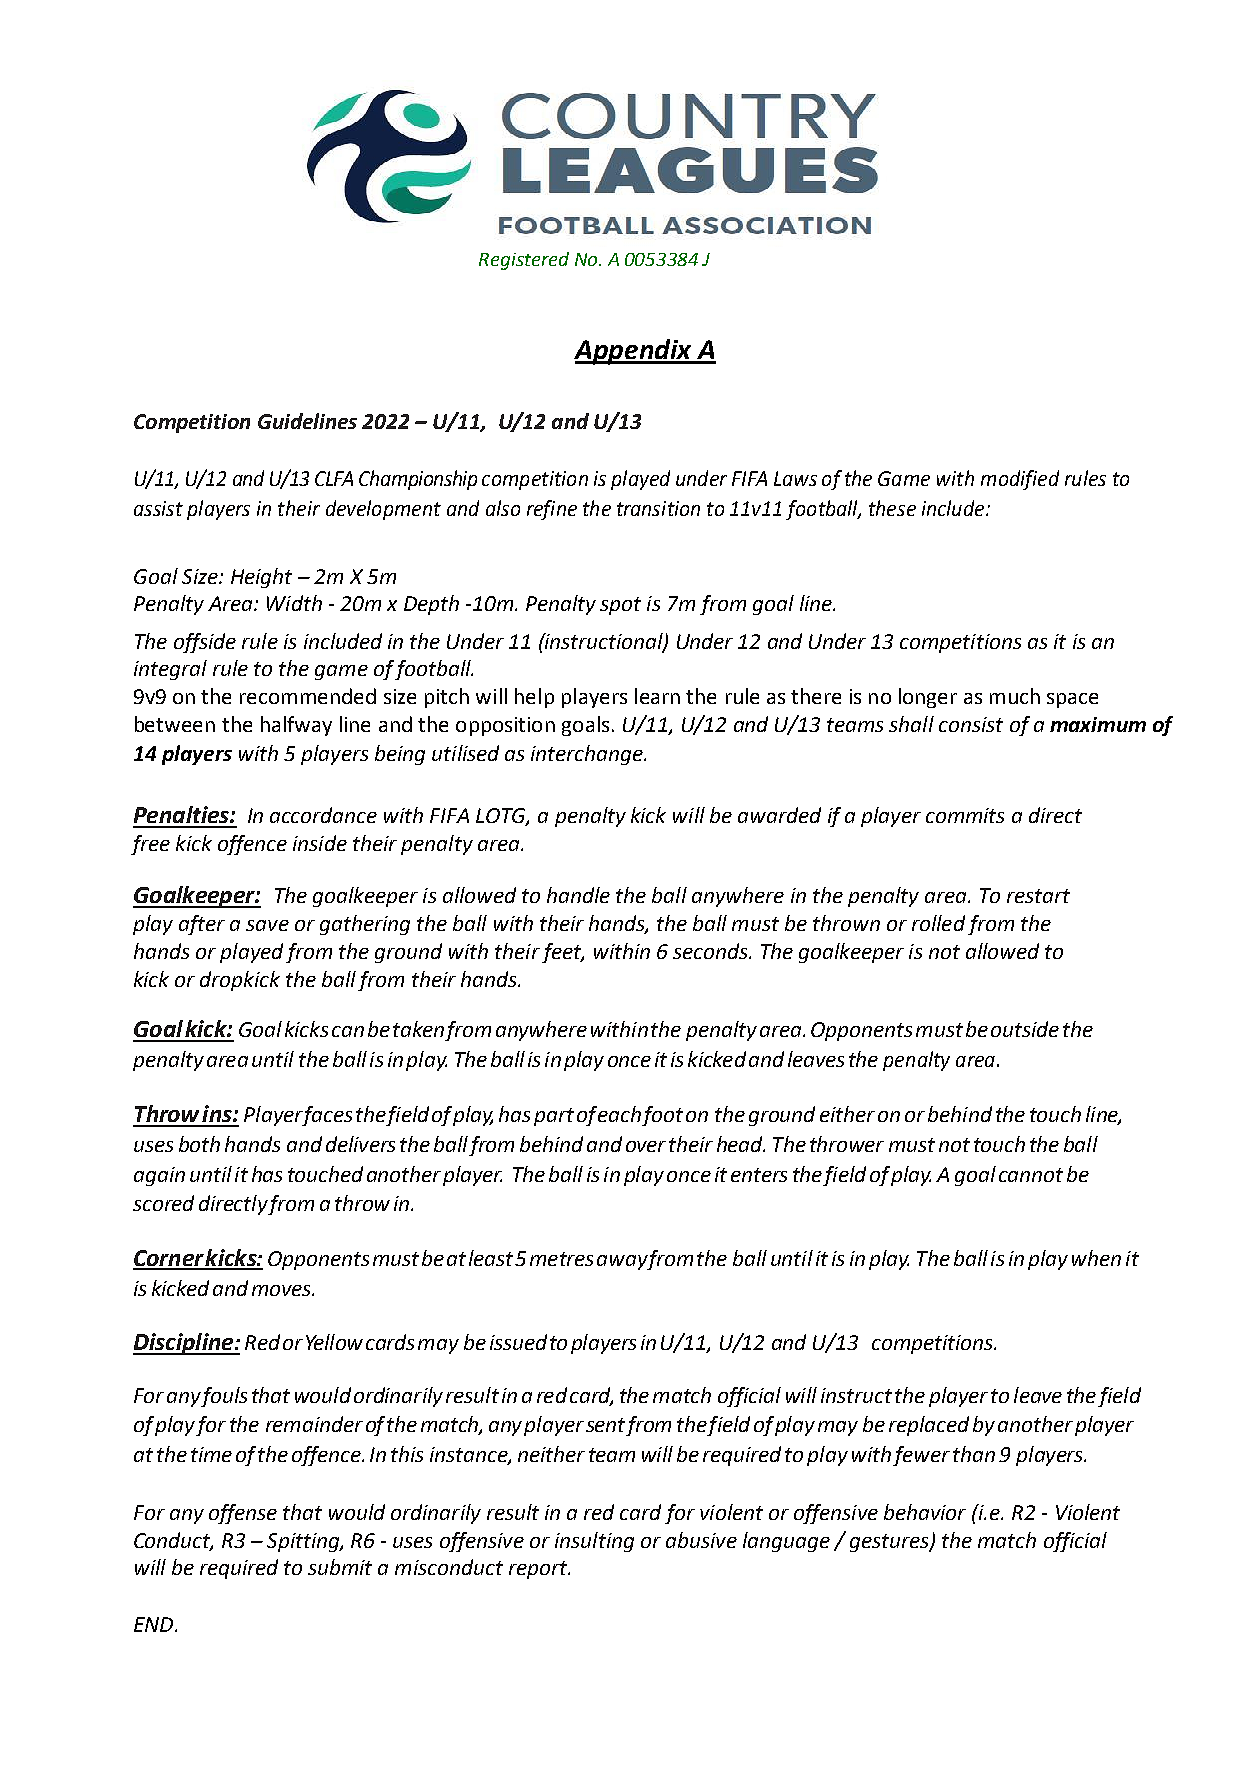 The width and height of the page is (1258, 1779). Describe the element at coordinates (267, 925) in the page. I see `save` at that location.
